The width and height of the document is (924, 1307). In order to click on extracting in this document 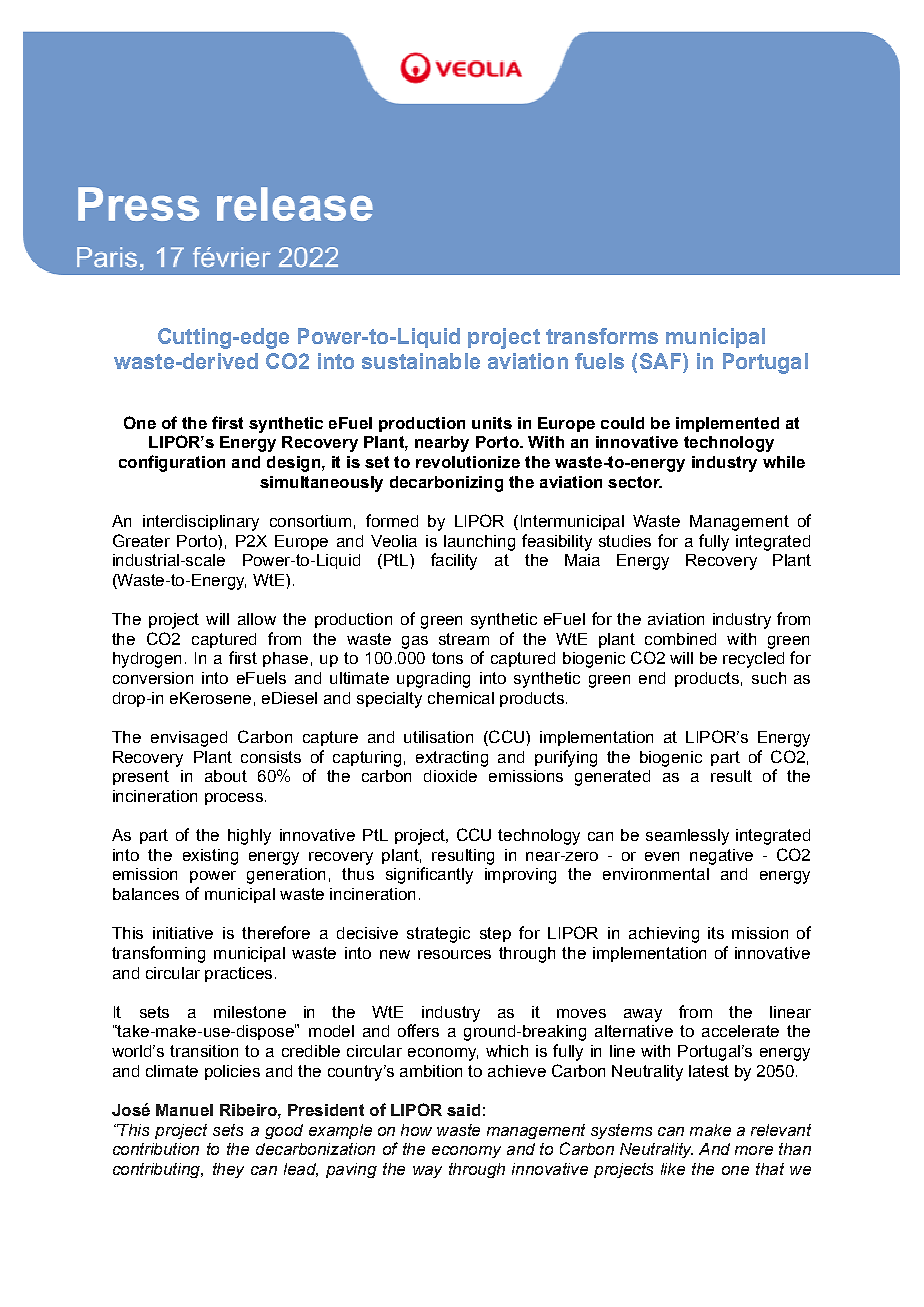, I will do `click(452, 759)`.
